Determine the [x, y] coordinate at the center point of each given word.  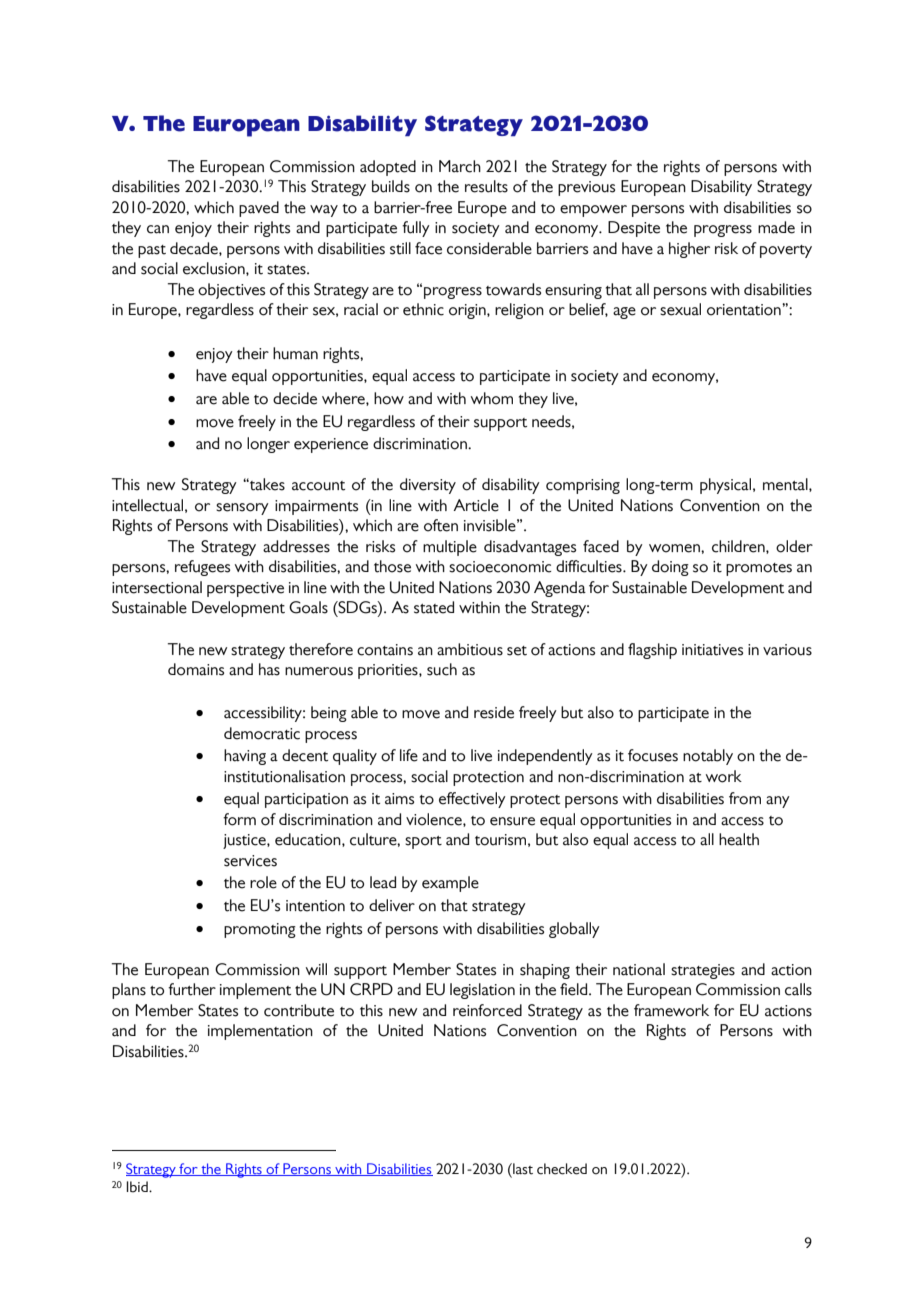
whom [492, 398]
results [486, 186]
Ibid [138, 1187]
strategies [703, 971]
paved [259, 209]
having [245, 757]
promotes [759, 569]
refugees [202, 568]
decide [295, 398]
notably [708, 757]
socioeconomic [500, 567]
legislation [482, 991]
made [776, 227]
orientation [745, 310]
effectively [472, 800]
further [192, 989]
